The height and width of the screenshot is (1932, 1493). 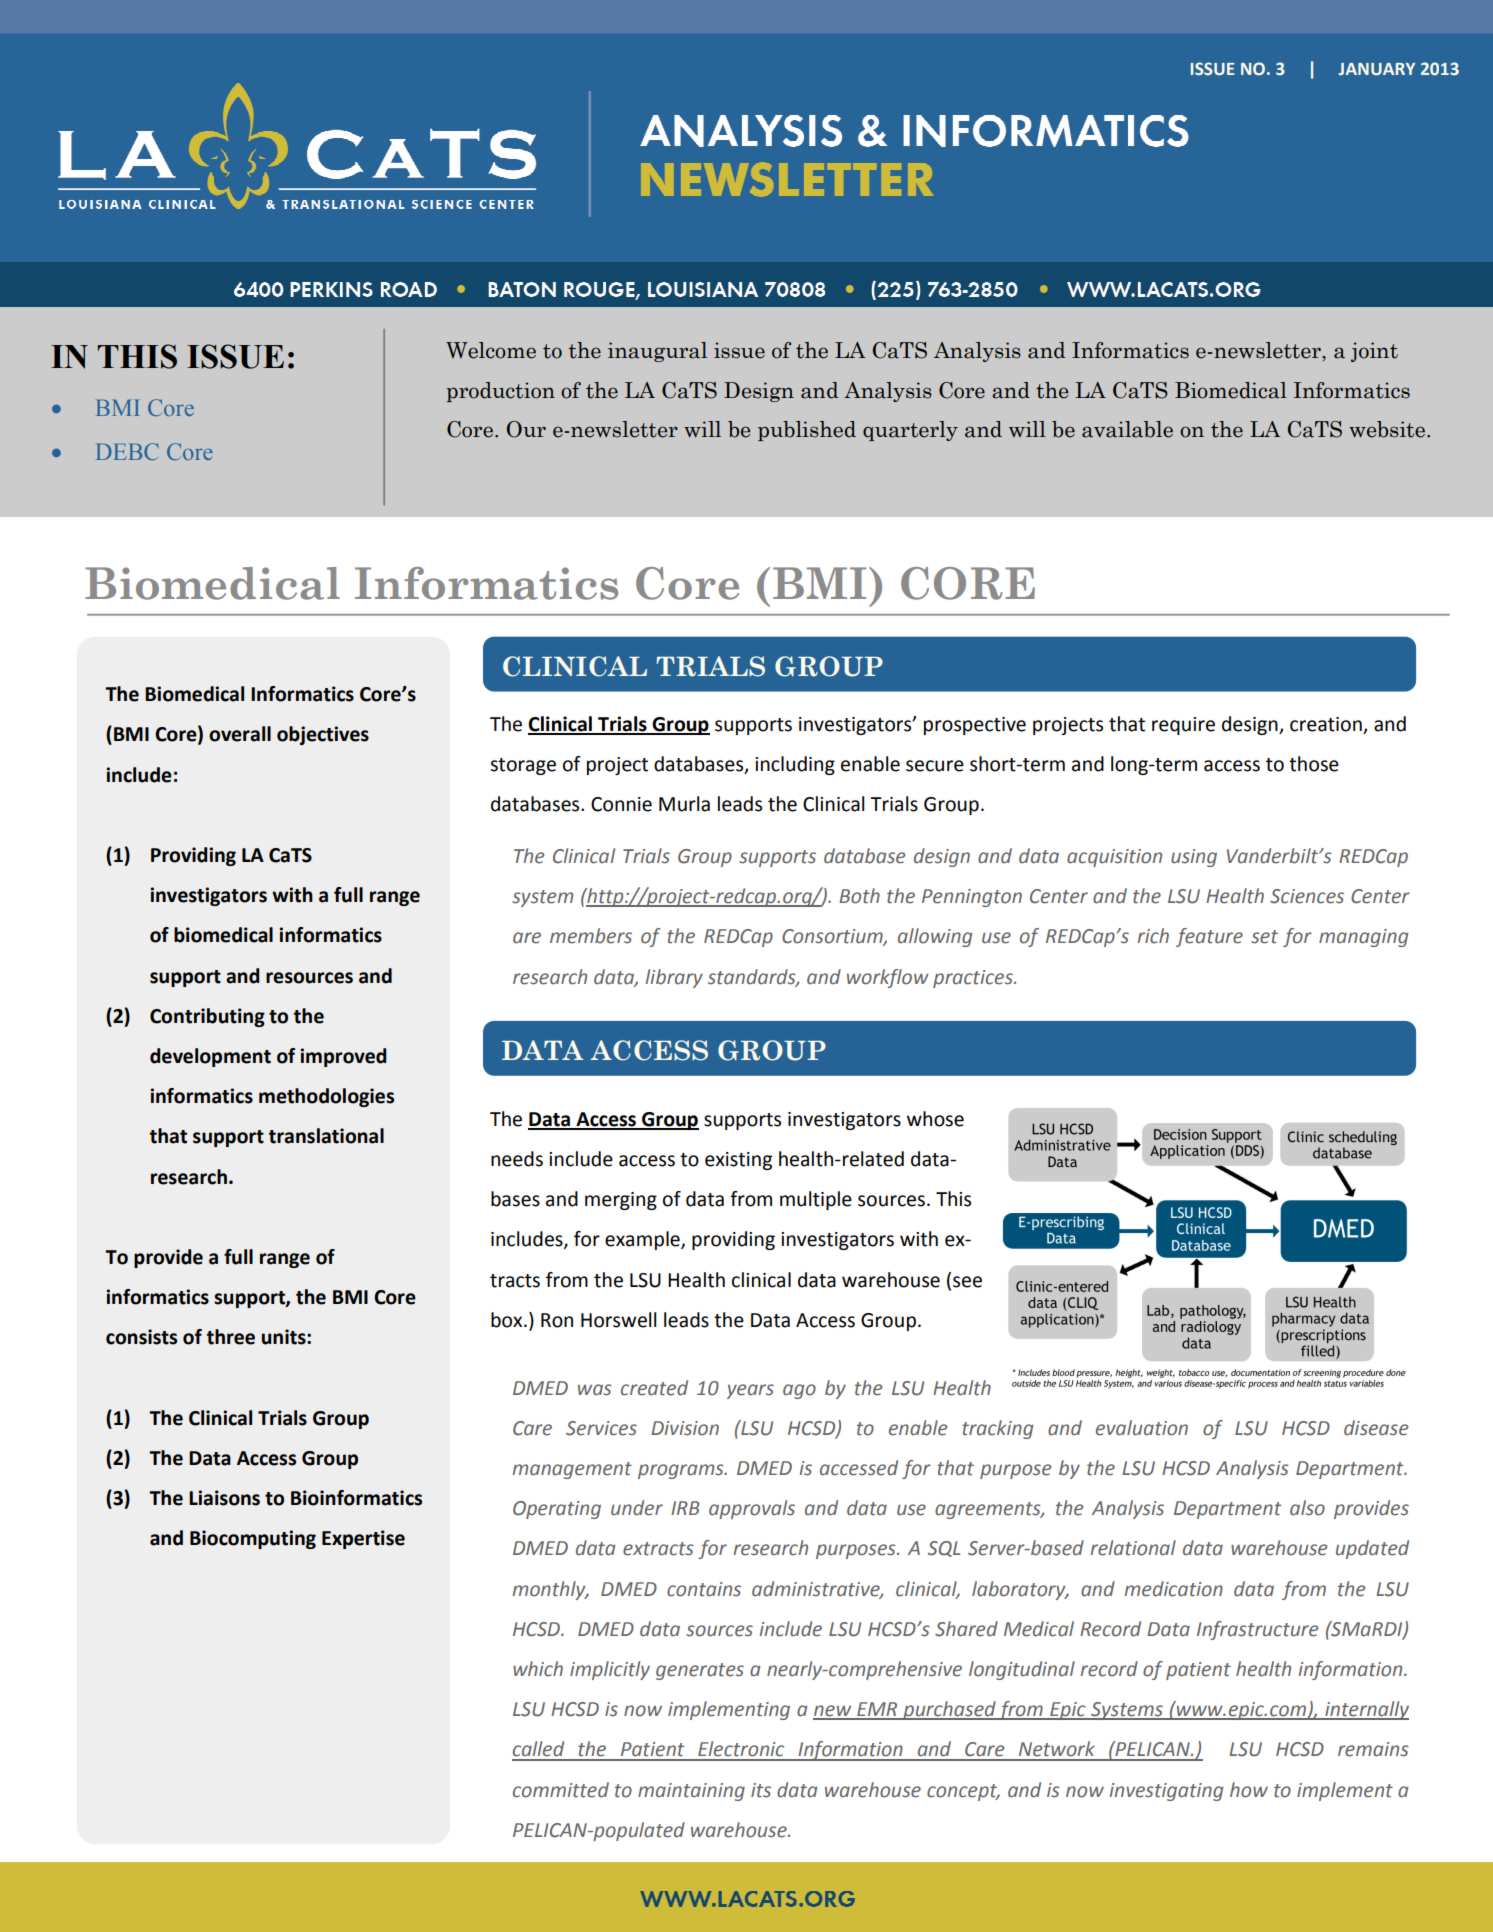 What do you see at coordinates (1127, 429) in the screenshot?
I see `available` at bounding box center [1127, 429].
